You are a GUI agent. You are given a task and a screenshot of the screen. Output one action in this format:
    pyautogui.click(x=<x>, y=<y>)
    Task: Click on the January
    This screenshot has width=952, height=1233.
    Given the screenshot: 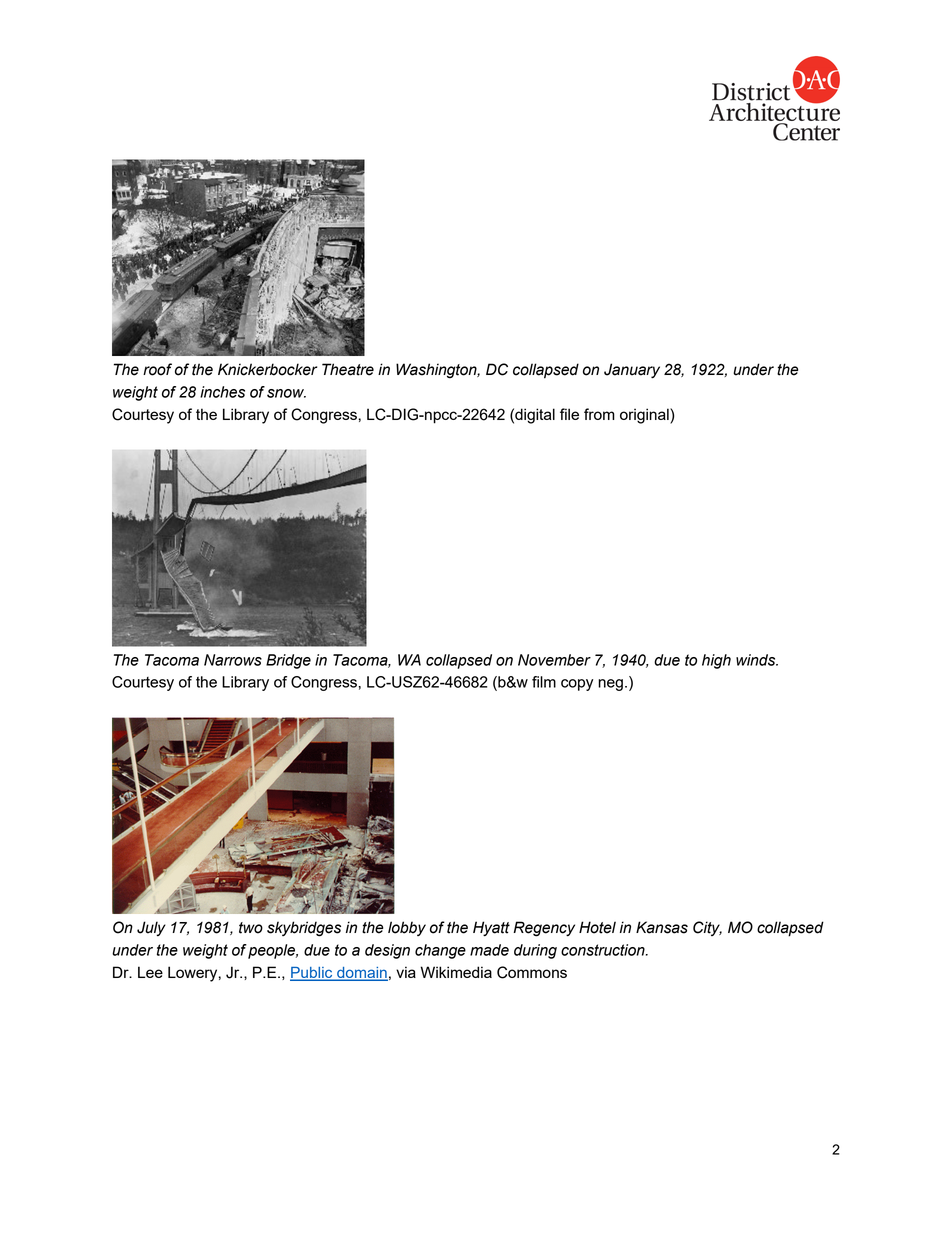 What is the action you would take?
    pyautogui.click(x=632, y=370)
